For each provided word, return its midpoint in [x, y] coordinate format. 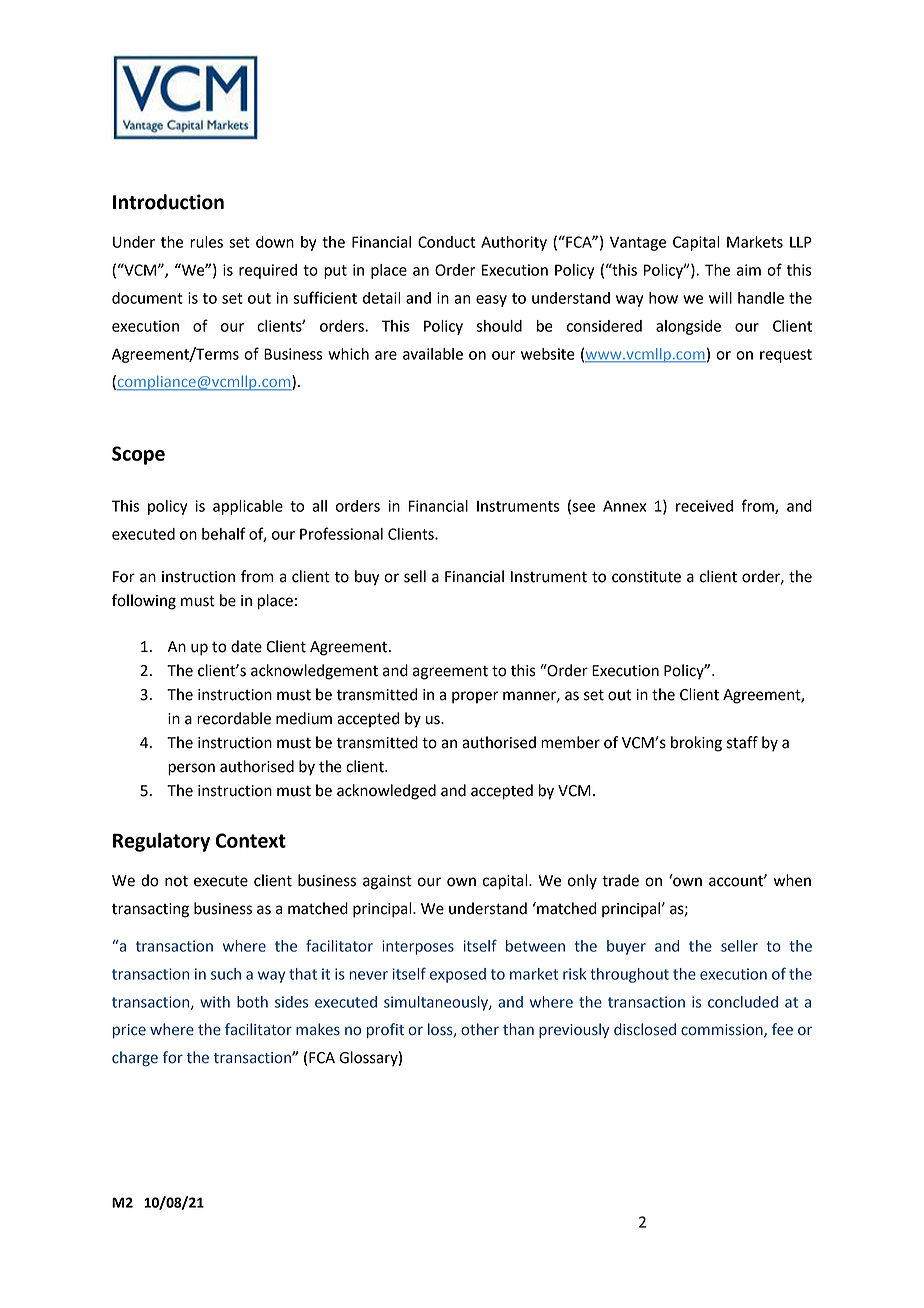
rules [206, 242]
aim [749, 270]
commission [723, 1031]
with [215, 1002]
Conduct [446, 242]
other [480, 1029]
